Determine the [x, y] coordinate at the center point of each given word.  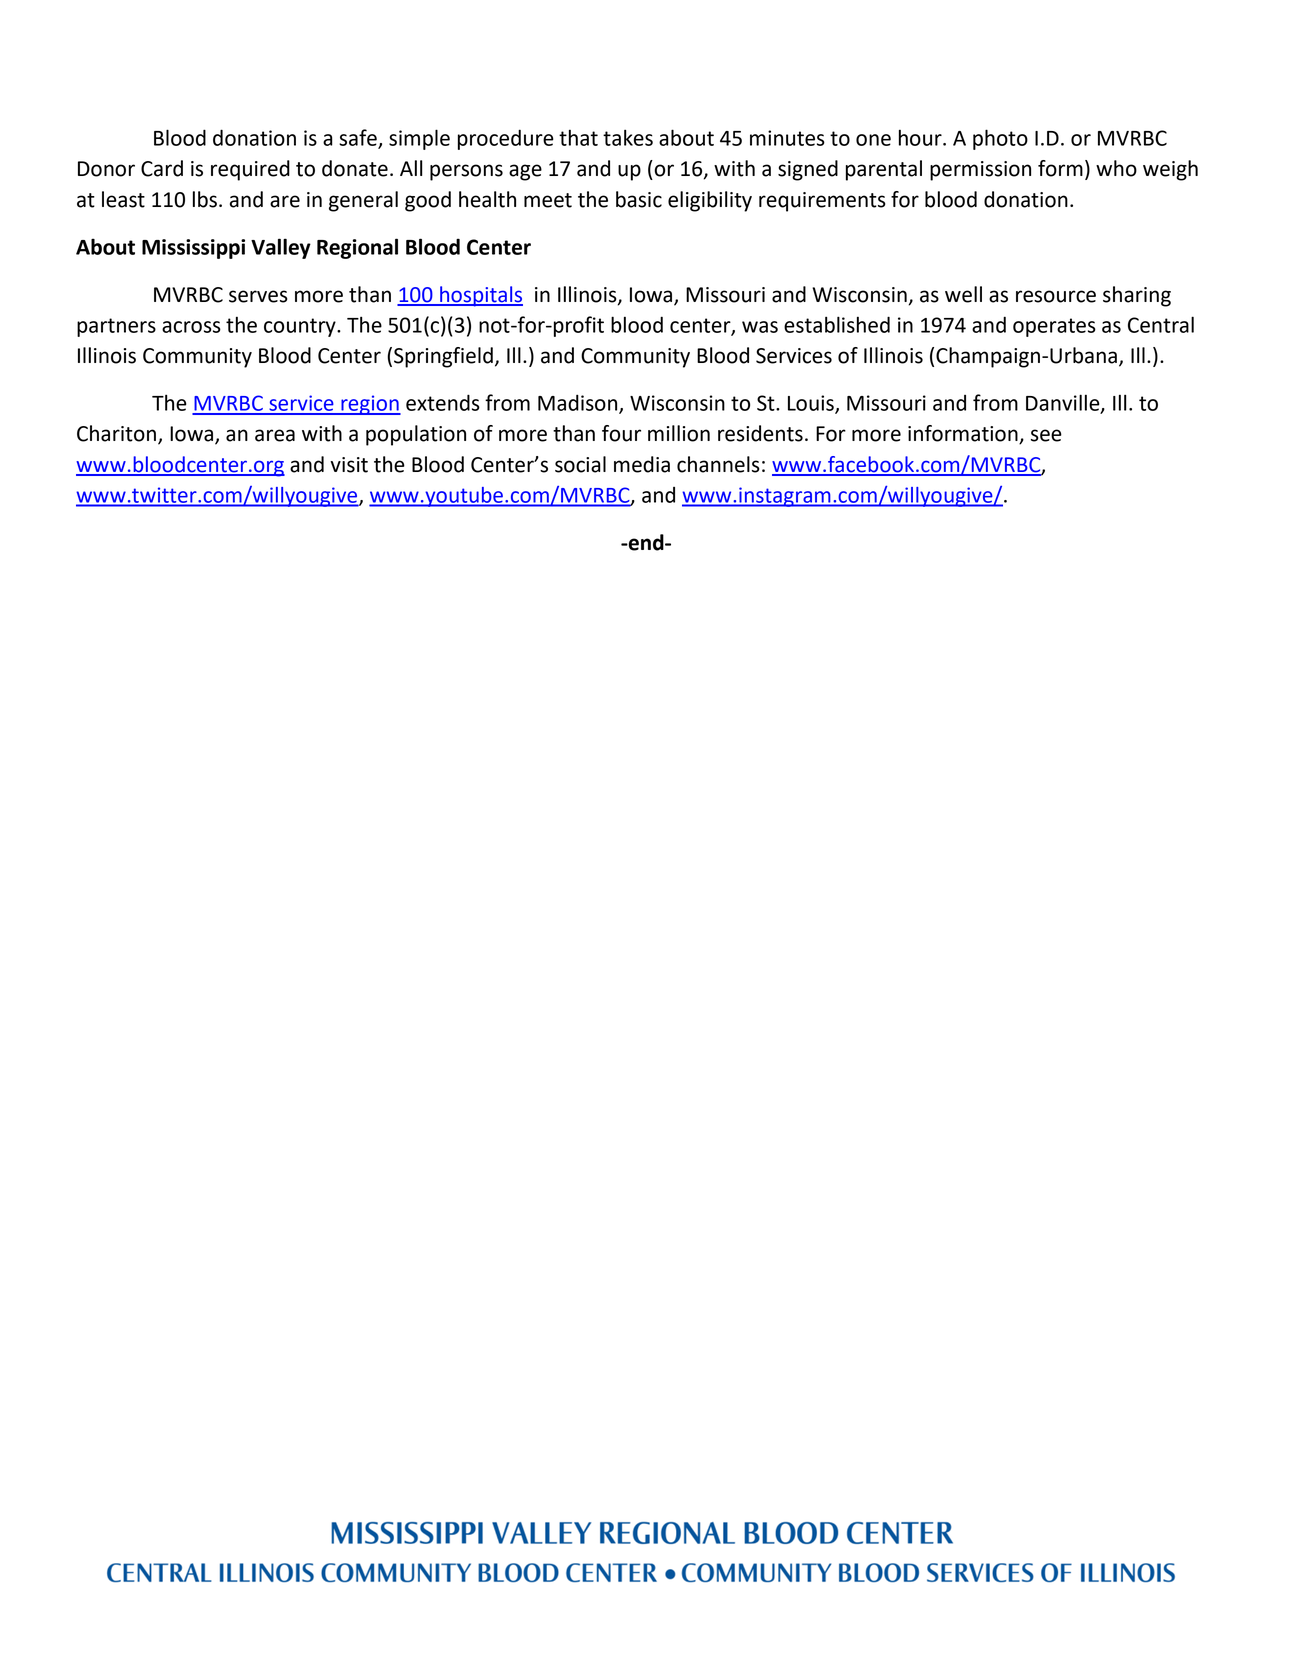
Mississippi [193, 249]
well [963, 294]
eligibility [710, 201]
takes [628, 137]
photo [1000, 139]
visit [349, 465]
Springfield [443, 357]
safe [359, 138]
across [191, 327]
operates [1054, 327]
